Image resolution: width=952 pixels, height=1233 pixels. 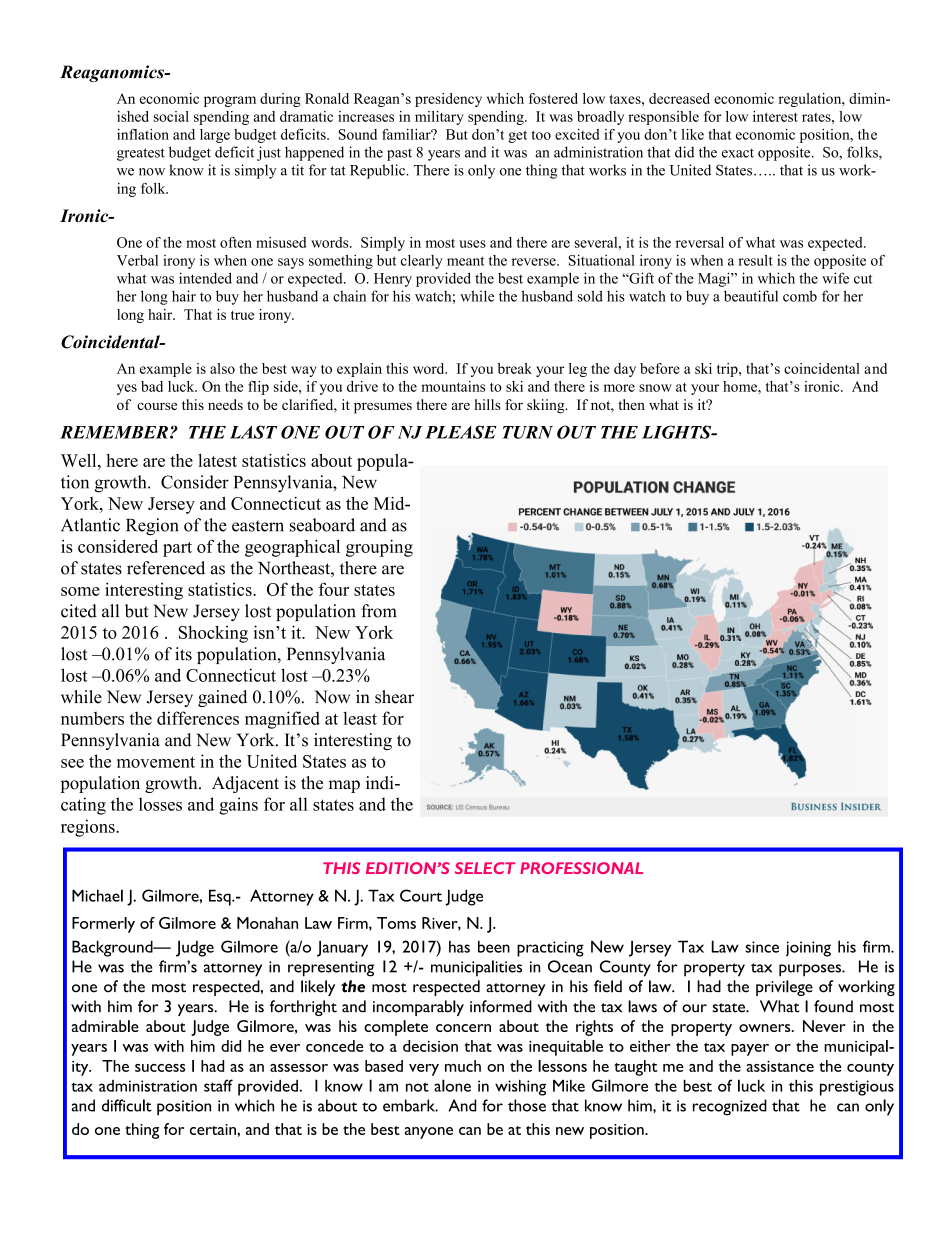 What do you see at coordinates (213, 634) in the page?
I see `Shocking` at bounding box center [213, 634].
